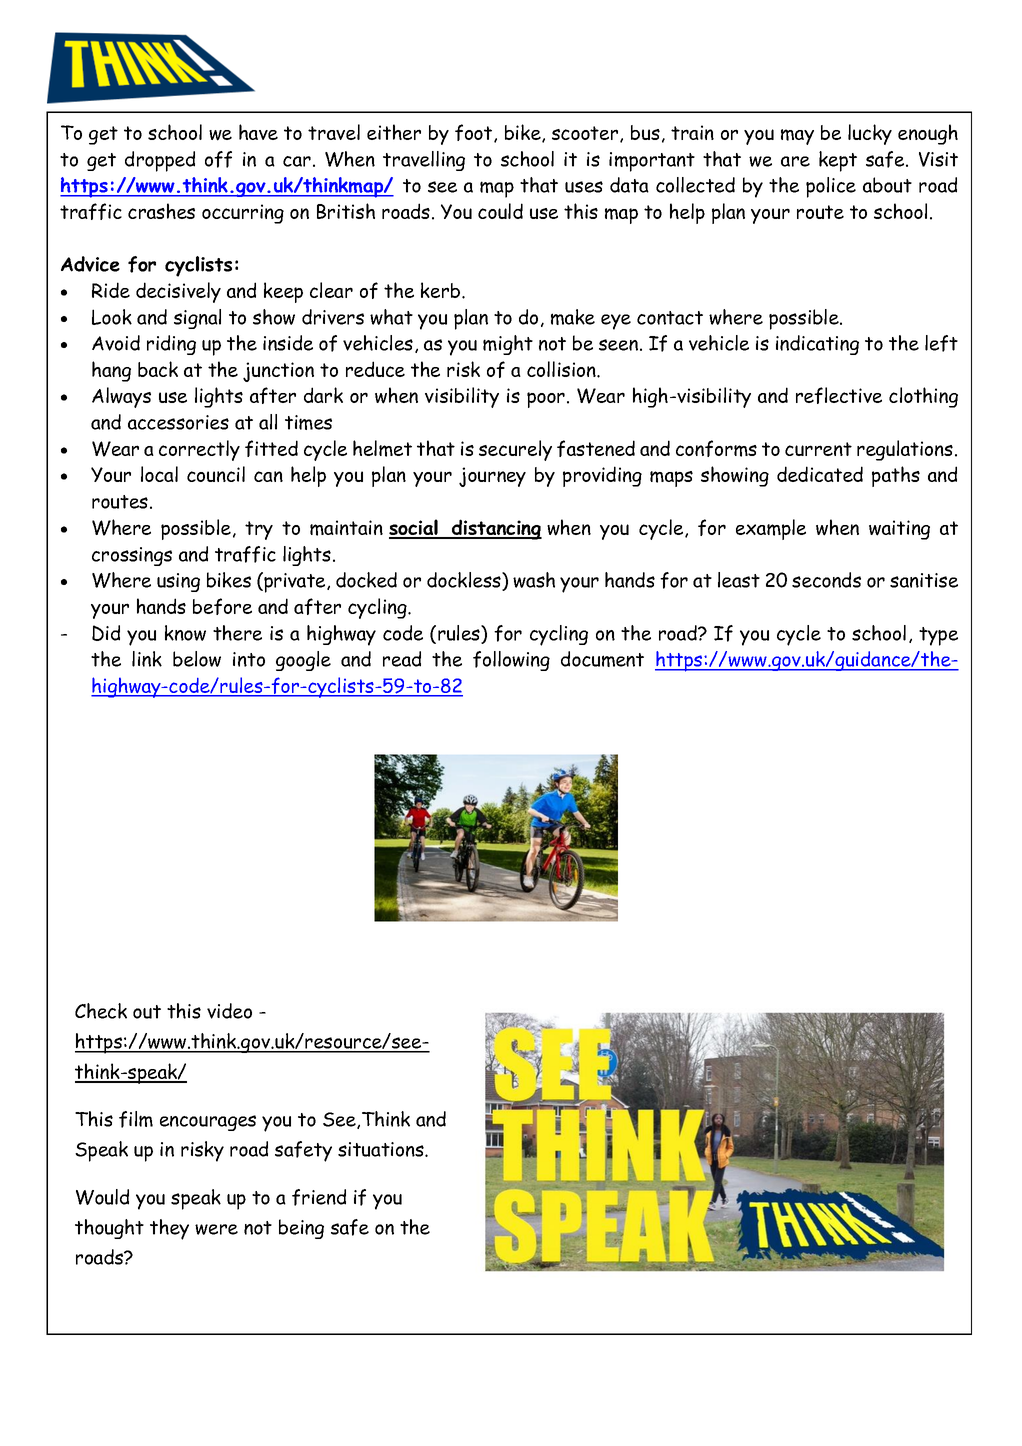 The width and height of the screenshot is (1022, 1446). What do you see at coordinates (169, 1229) in the screenshot?
I see `they` at bounding box center [169, 1229].
